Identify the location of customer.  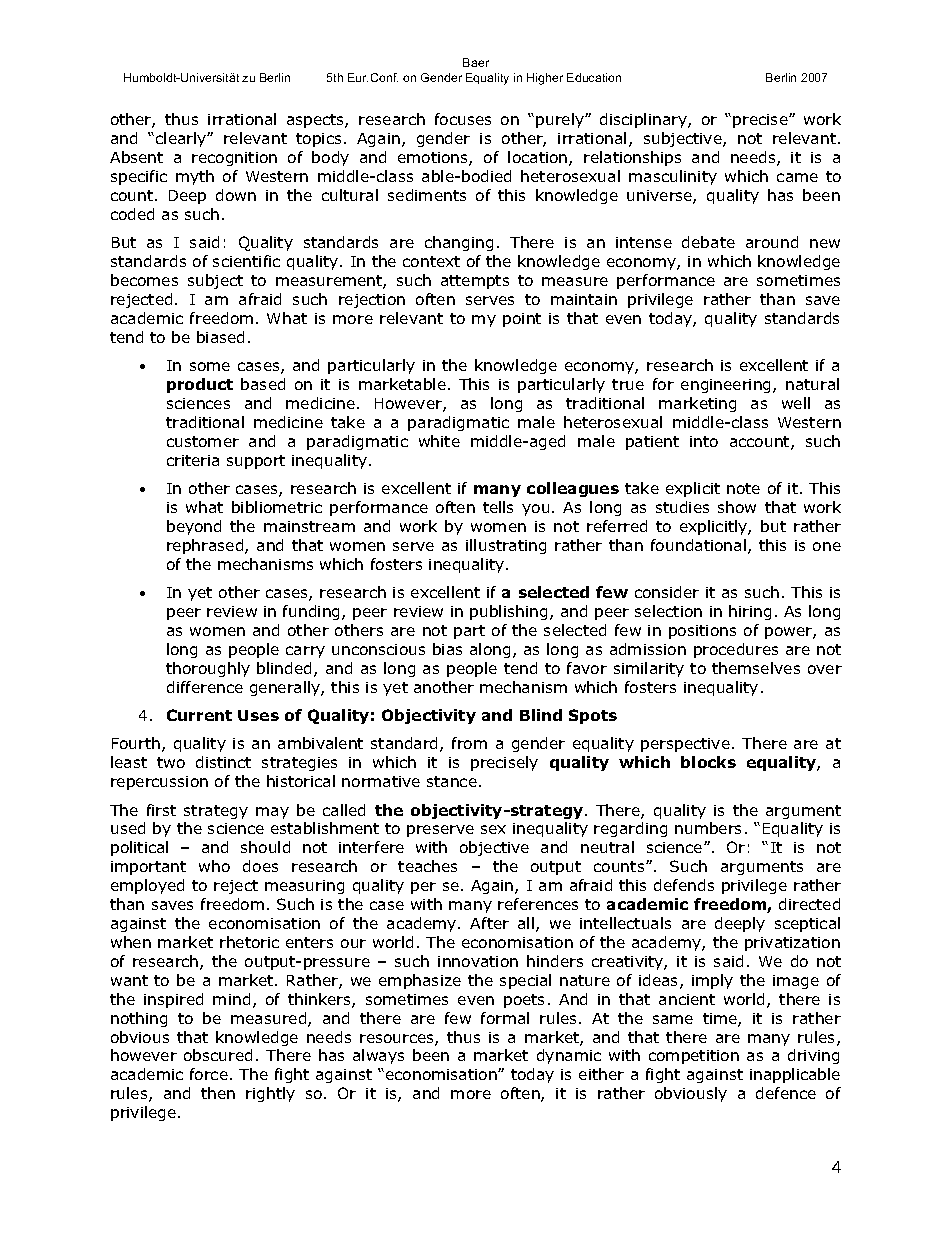
(203, 441).
